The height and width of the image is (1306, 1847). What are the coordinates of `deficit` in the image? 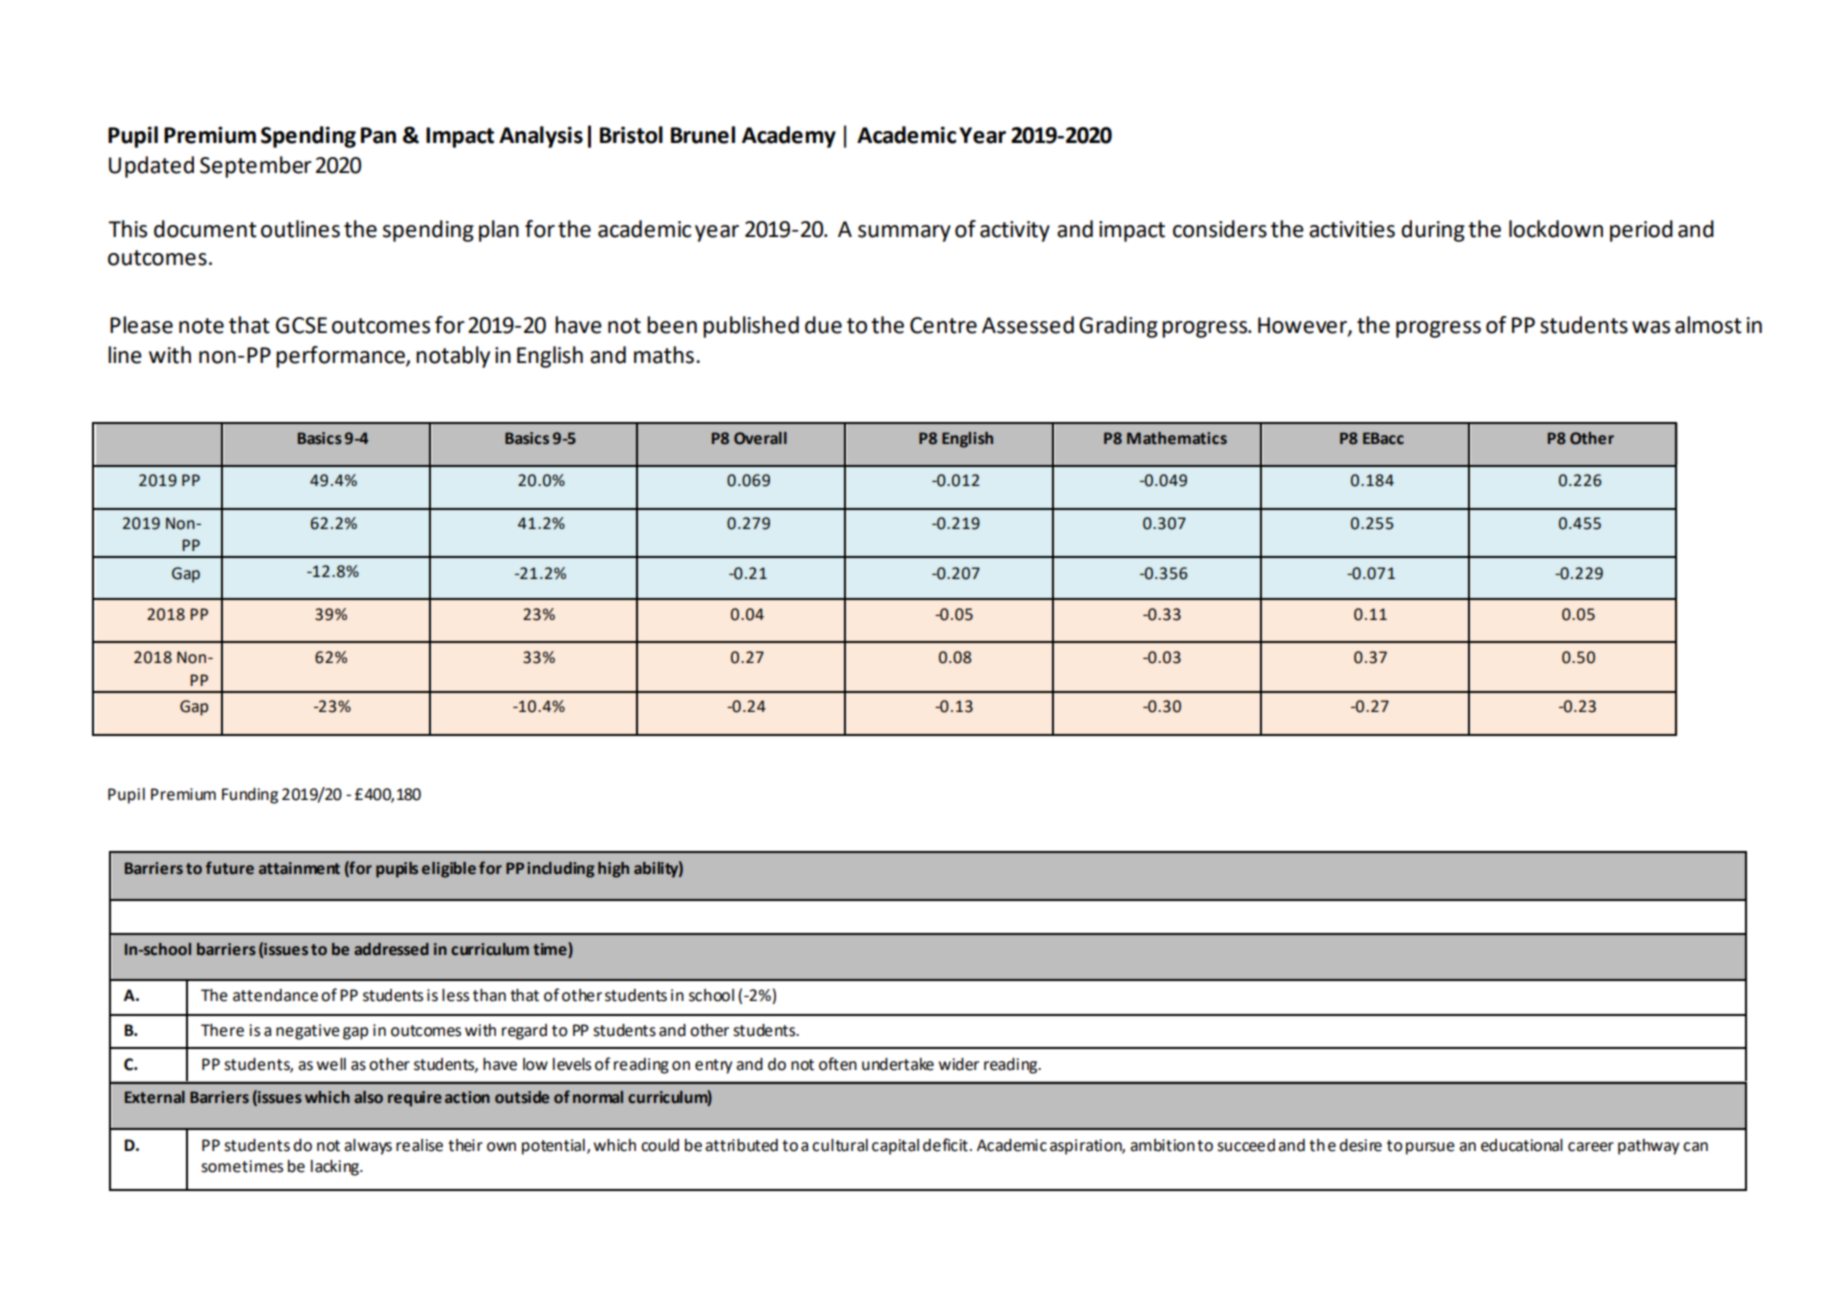 It's located at (945, 1145).
